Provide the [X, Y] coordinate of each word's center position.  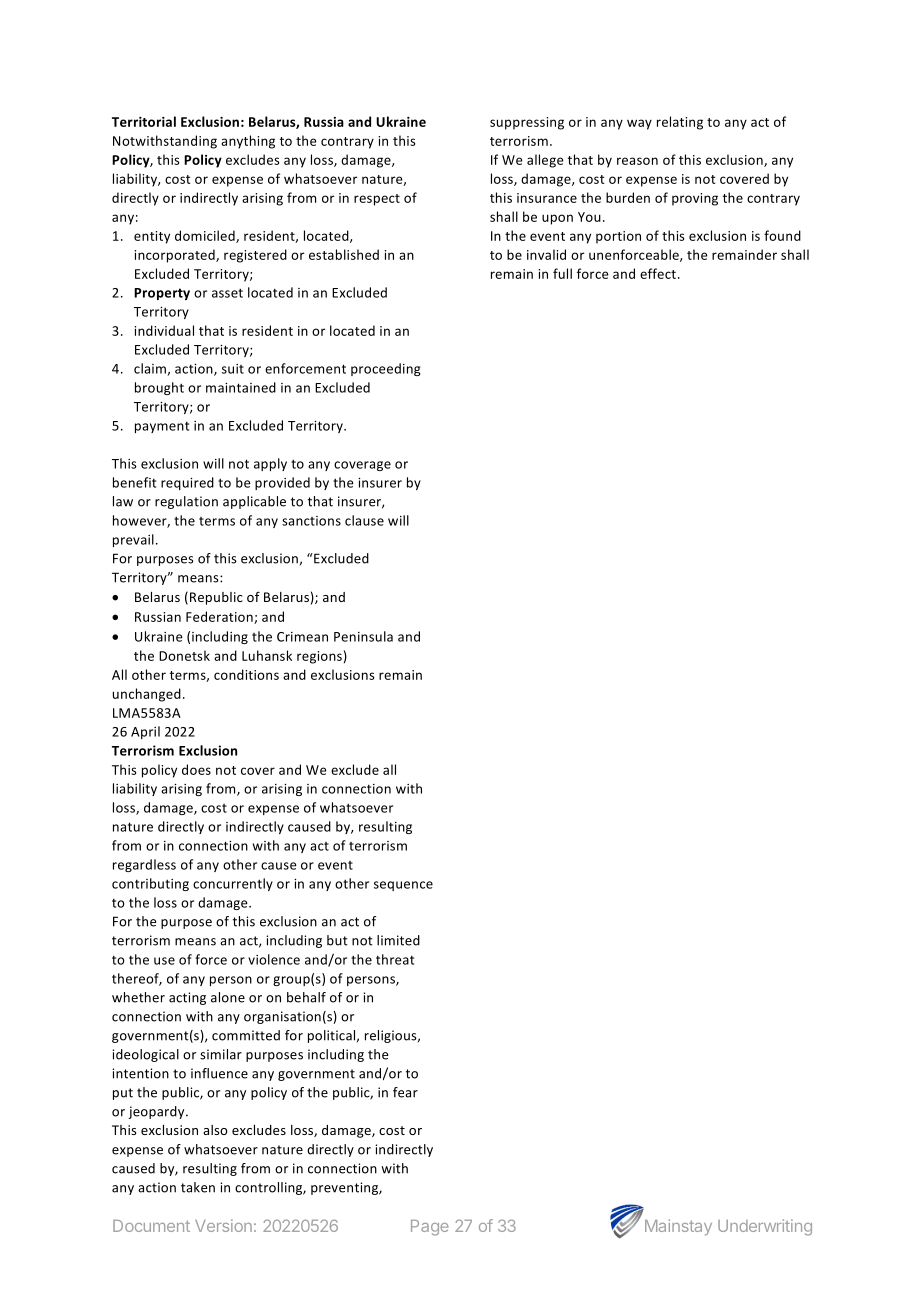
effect [658, 273]
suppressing [527, 123]
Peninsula [363, 636]
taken [198, 1187]
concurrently [233, 884]
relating [680, 123]
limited [398, 940]
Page [429, 1228]
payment [162, 427]
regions [319, 657]
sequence [403, 886]
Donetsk [184, 655]
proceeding [386, 369]
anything [248, 142]
